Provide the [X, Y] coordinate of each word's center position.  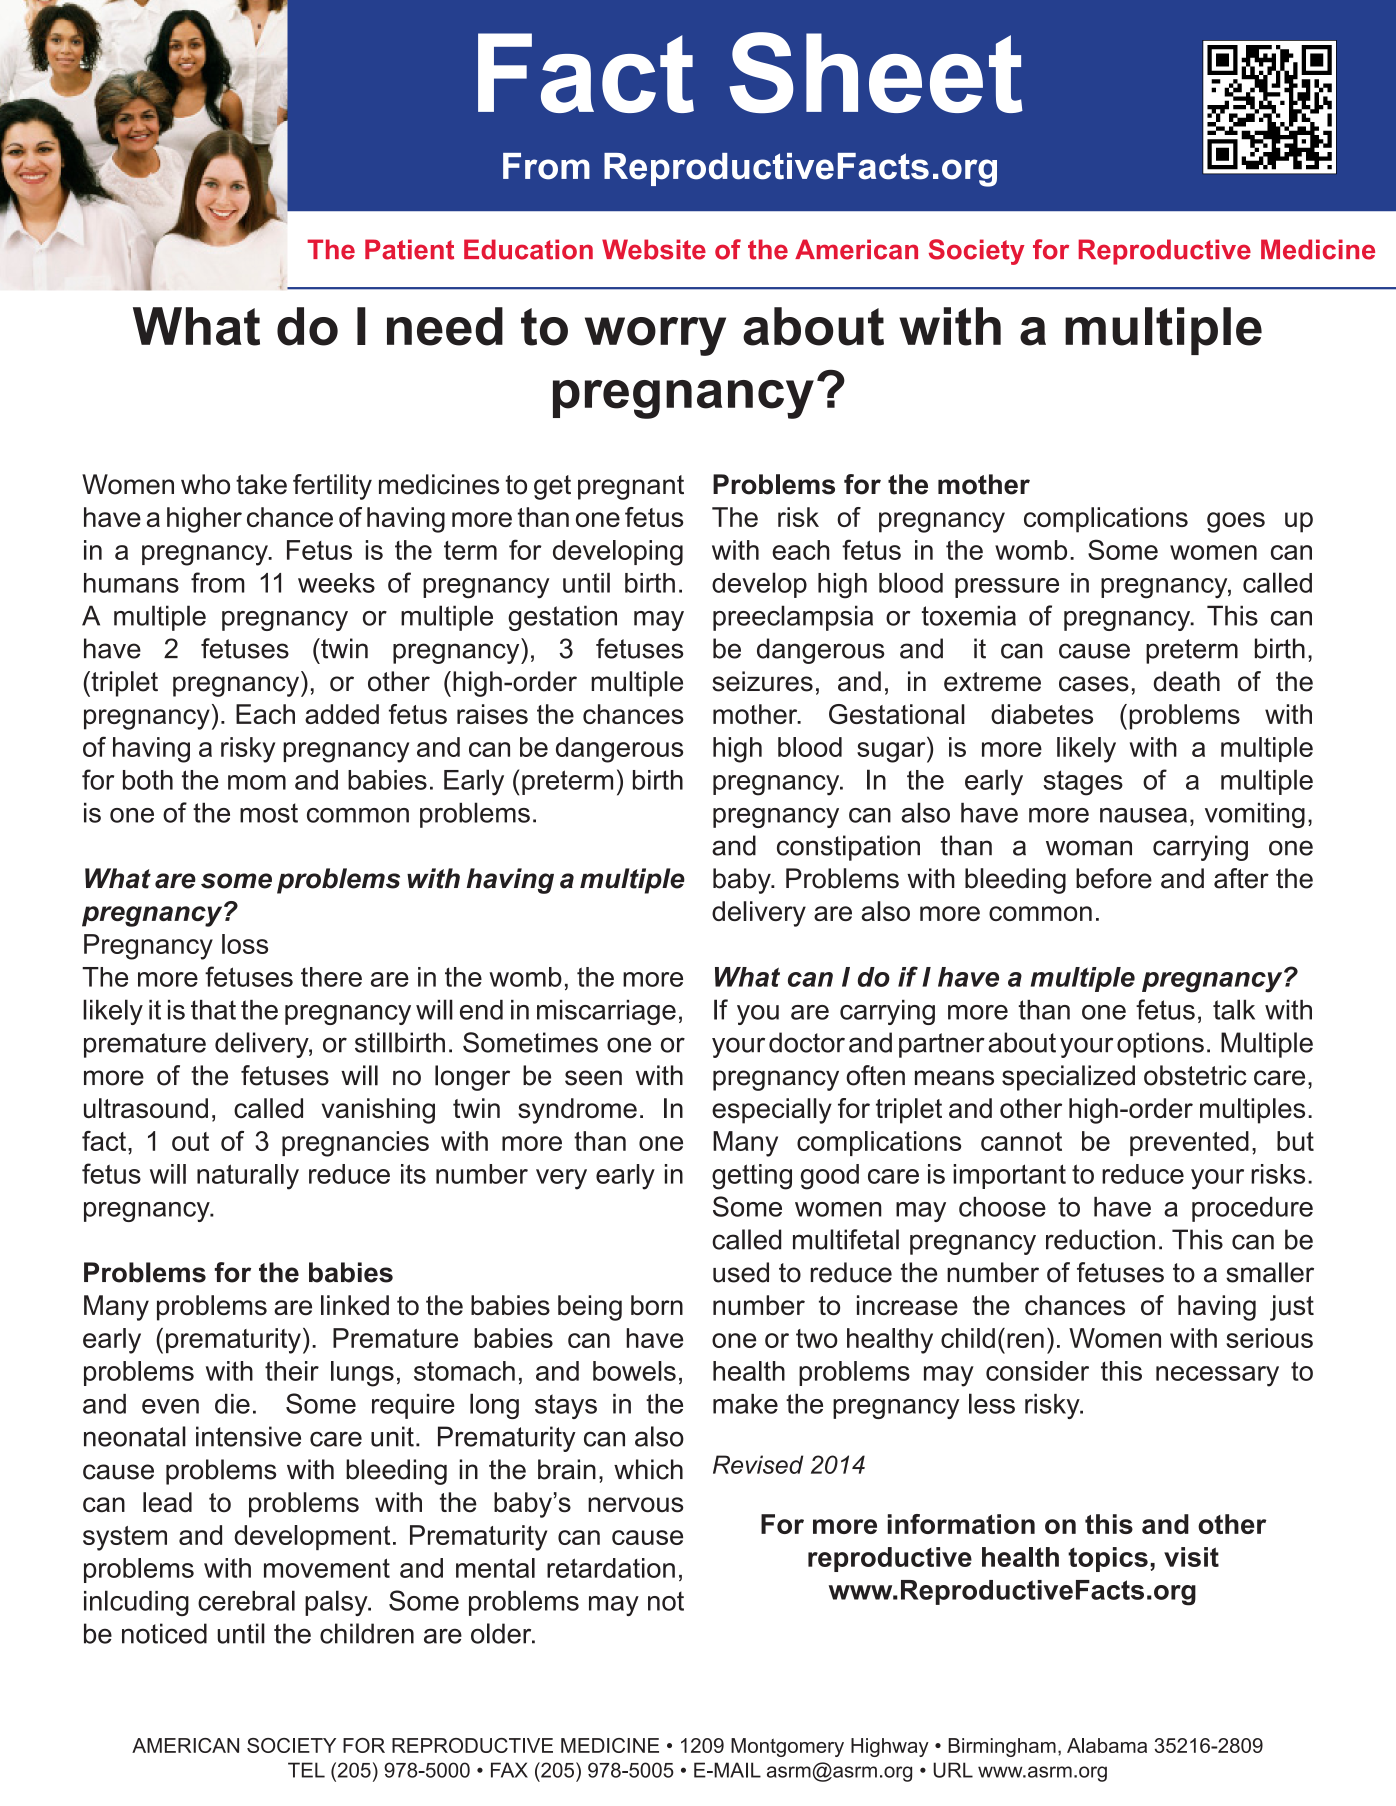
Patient [409, 249]
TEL [306, 1770]
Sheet [876, 72]
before [1114, 878]
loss [245, 944]
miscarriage [606, 1012]
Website [654, 249]
